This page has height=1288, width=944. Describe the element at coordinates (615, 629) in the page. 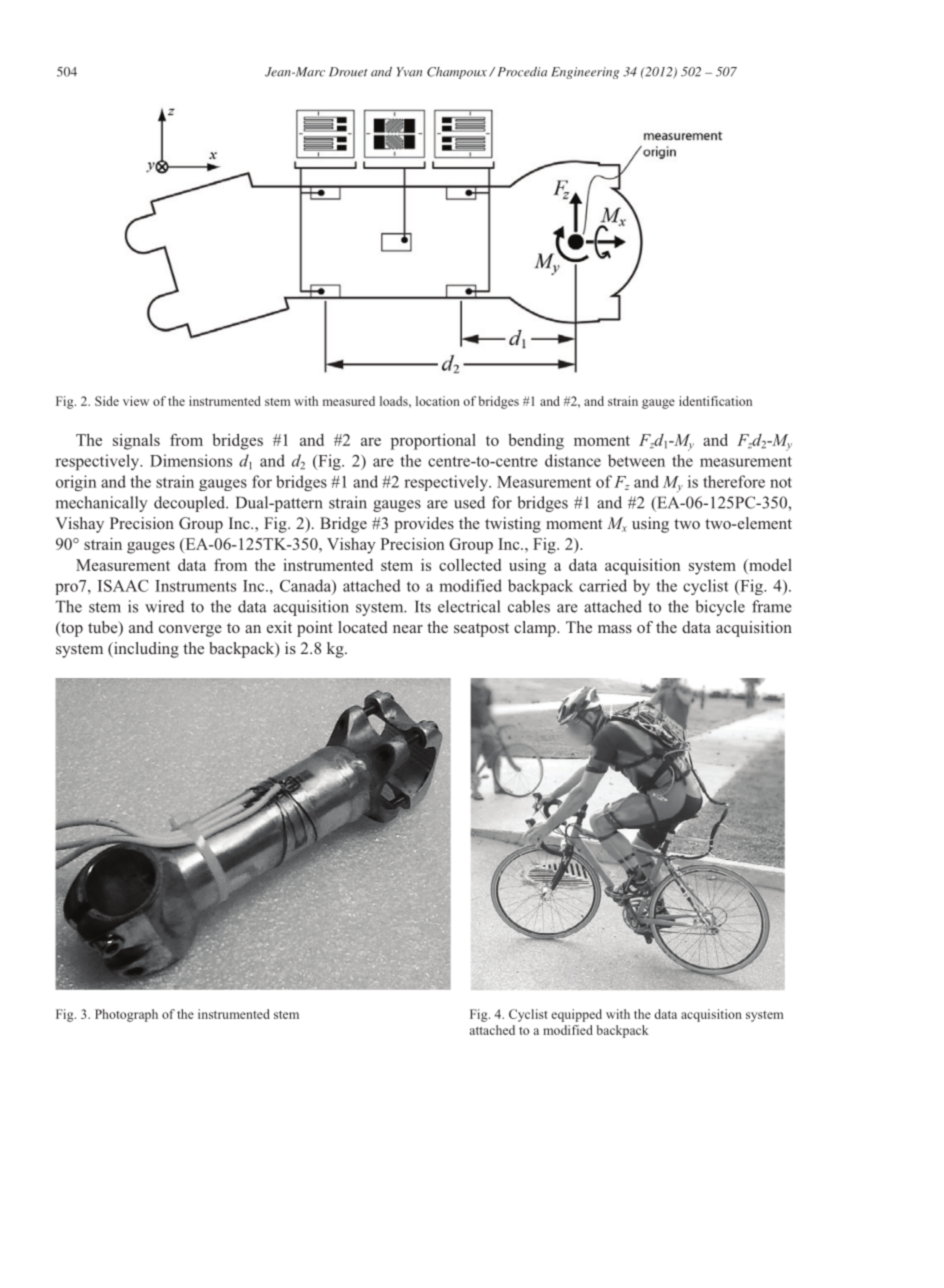

I see `mass` at that location.
